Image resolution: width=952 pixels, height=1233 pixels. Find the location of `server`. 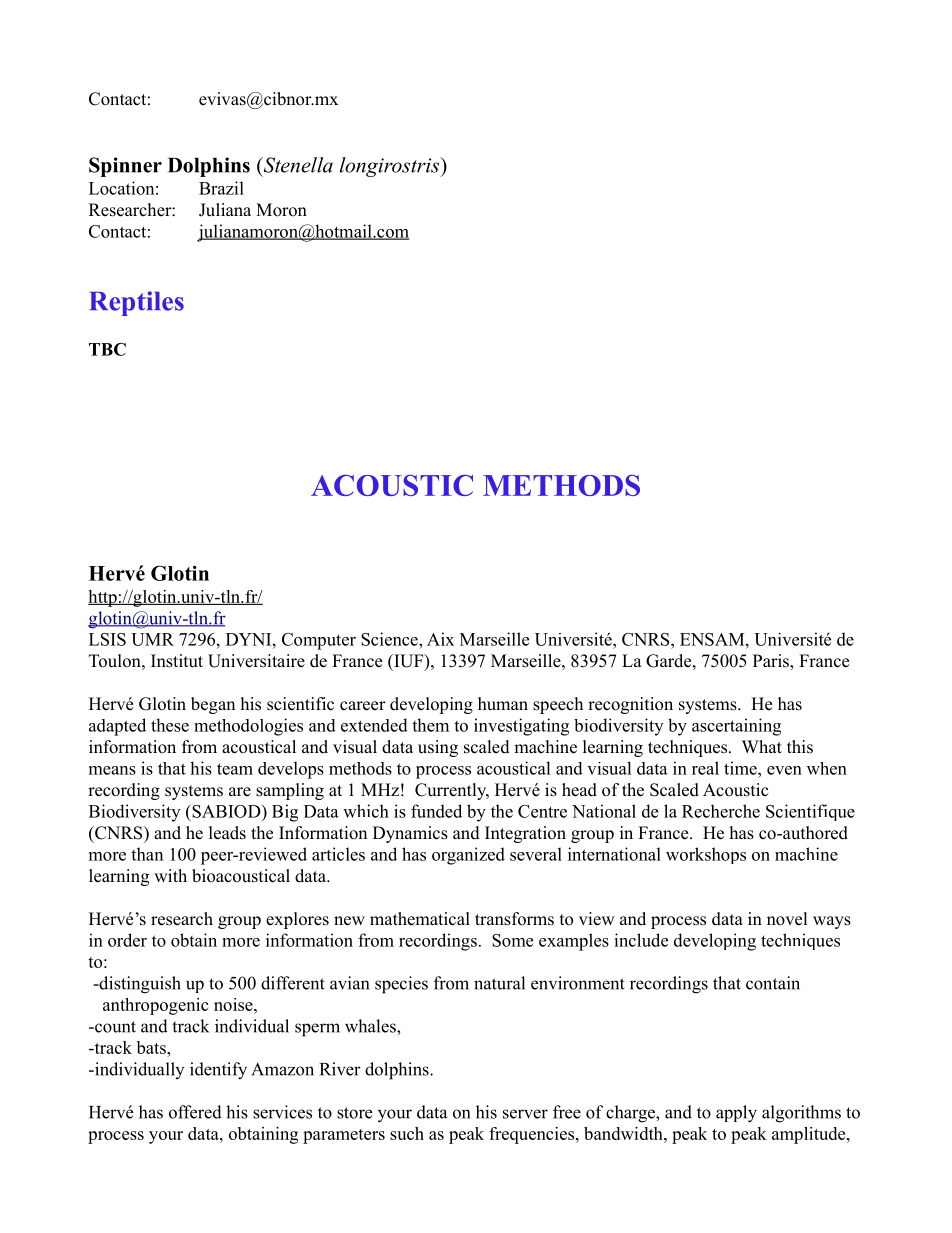

server is located at coordinates (525, 1114).
